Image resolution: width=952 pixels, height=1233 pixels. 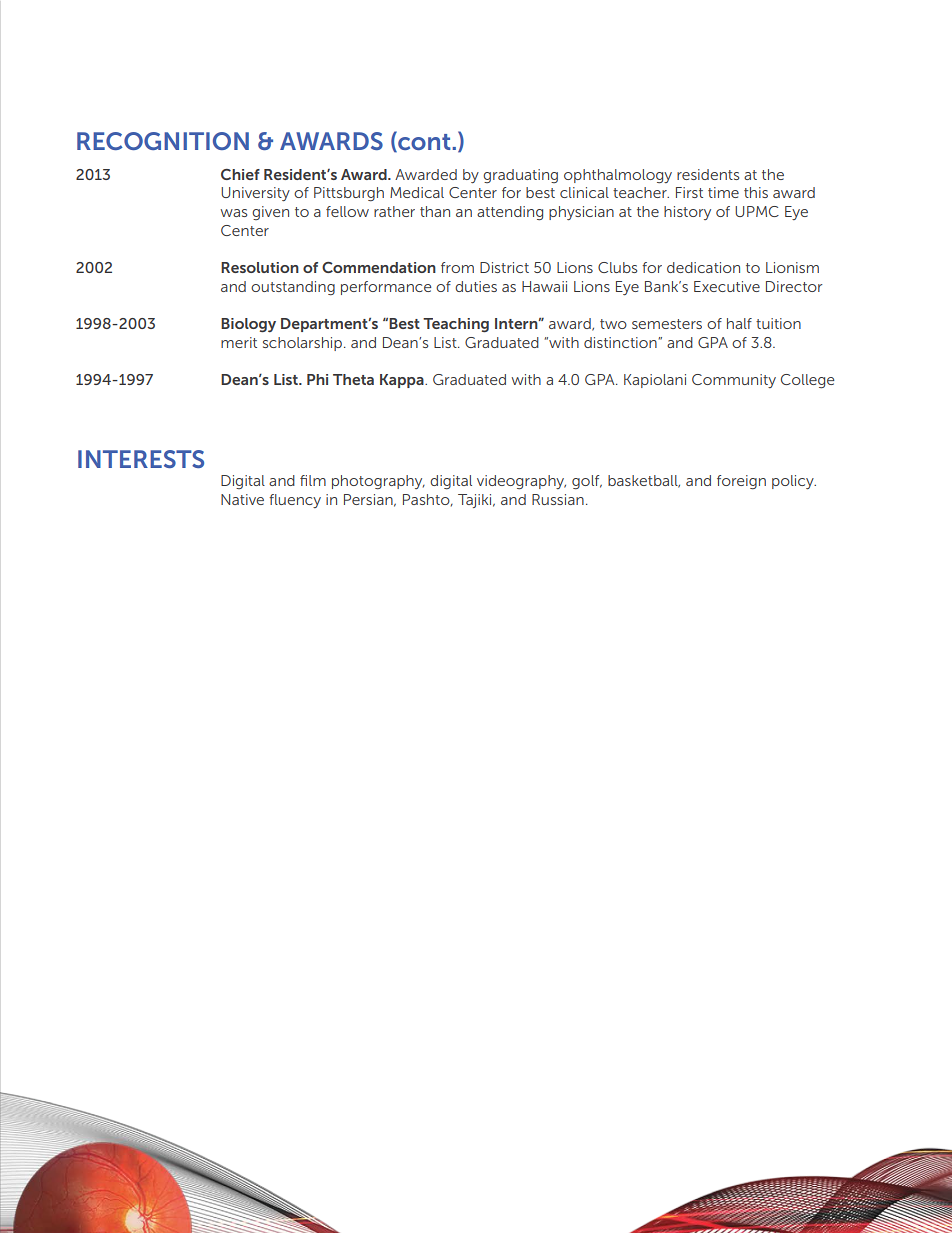 What do you see at coordinates (757, 211) in the screenshot?
I see `UPMC` at bounding box center [757, 211].
